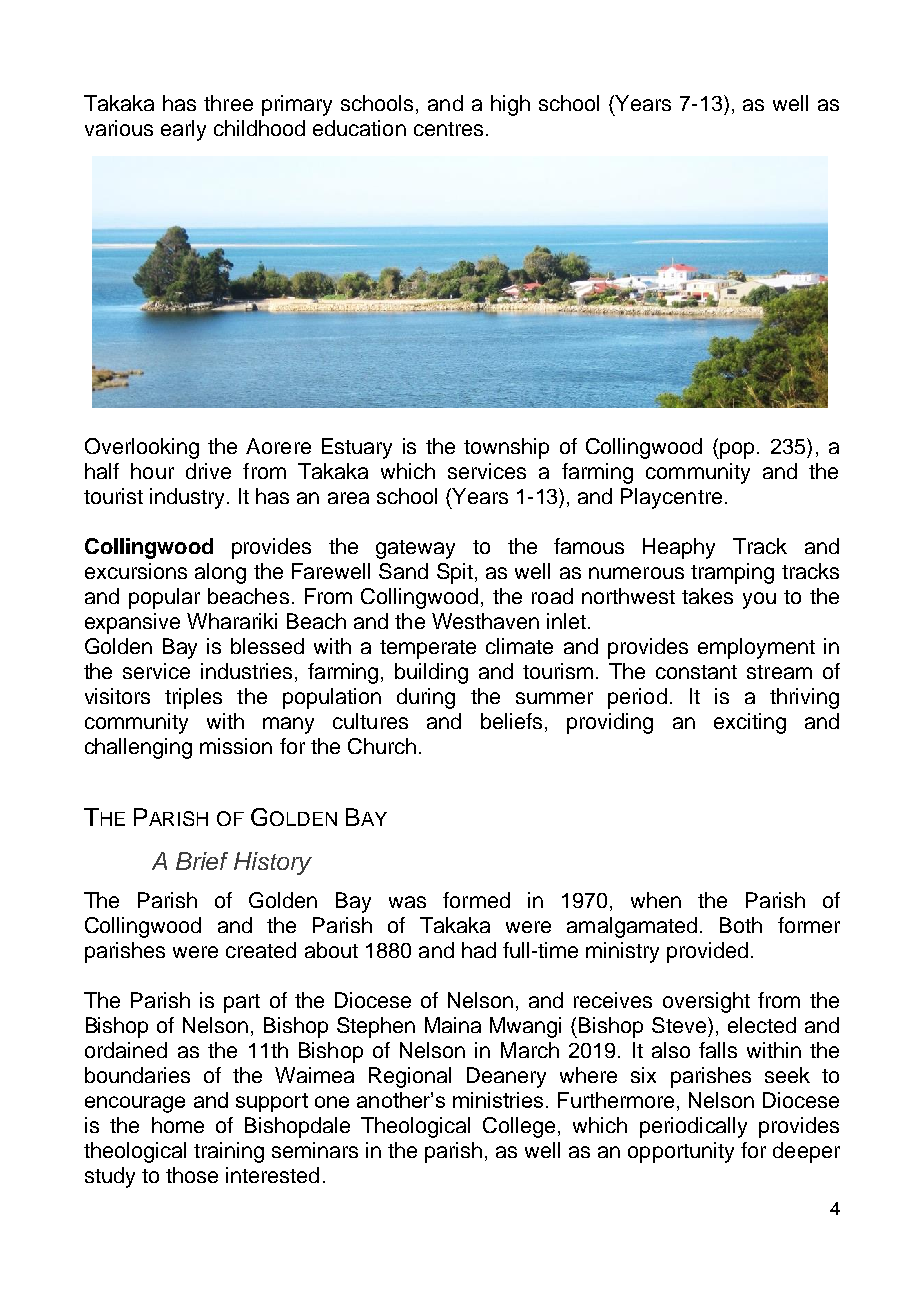 This screenshot has width=924, height=1308. What do you see at coordinates (732, 573) in the screenshot?
I see `tramping` at bounding box center [732, 573].
